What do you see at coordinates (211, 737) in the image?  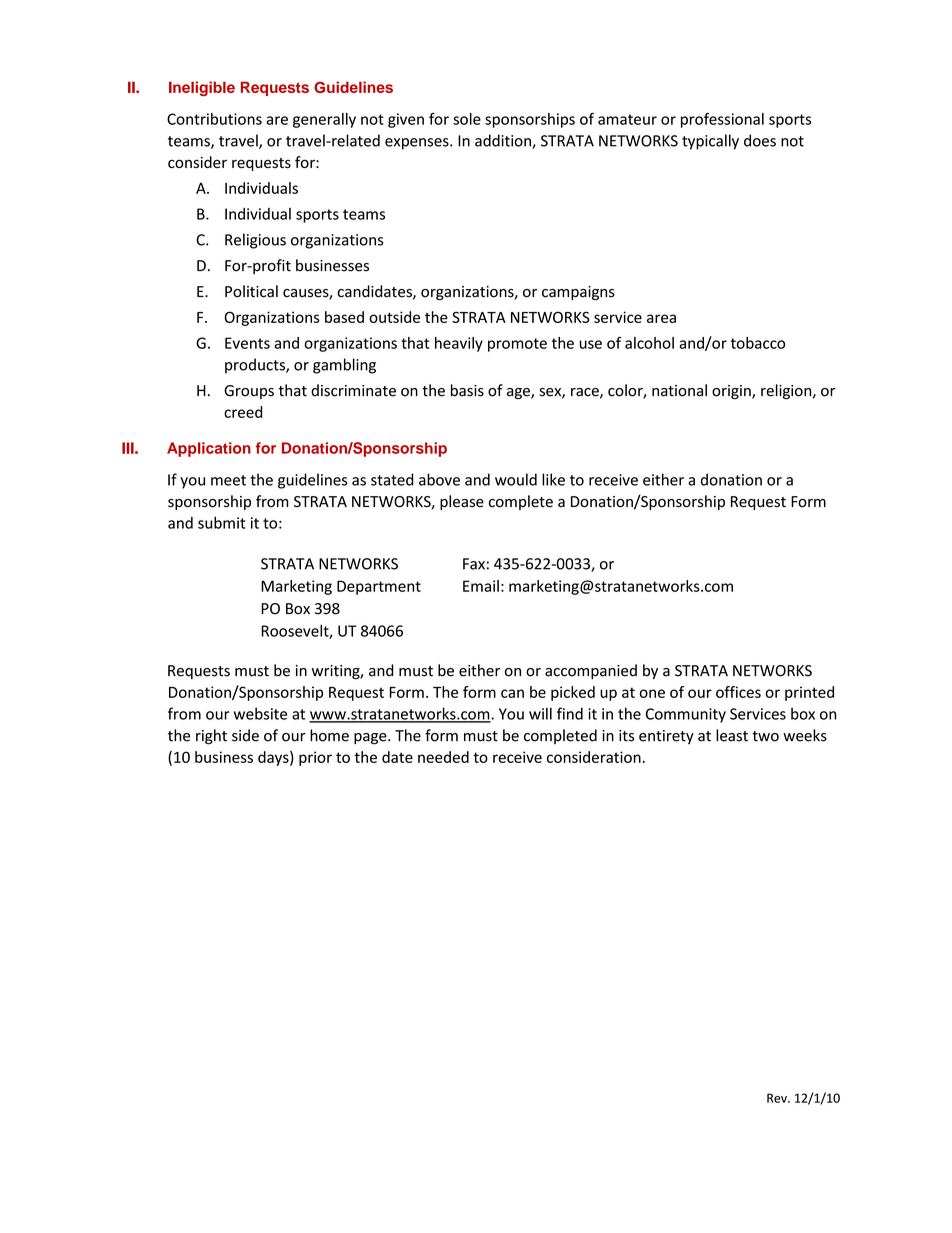 I see `right` at bounding box center [211, 737].
